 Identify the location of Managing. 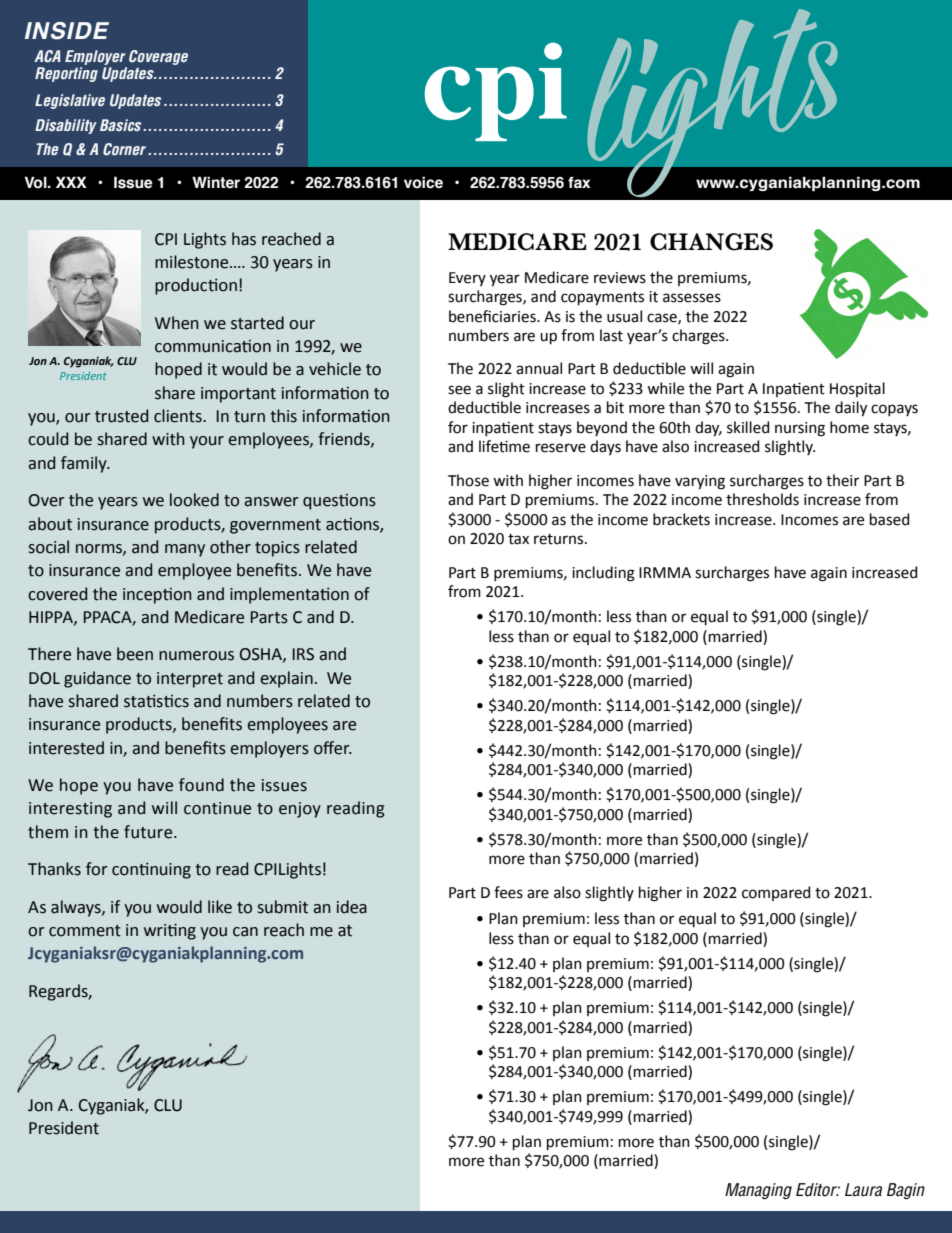
(758, 1191).
